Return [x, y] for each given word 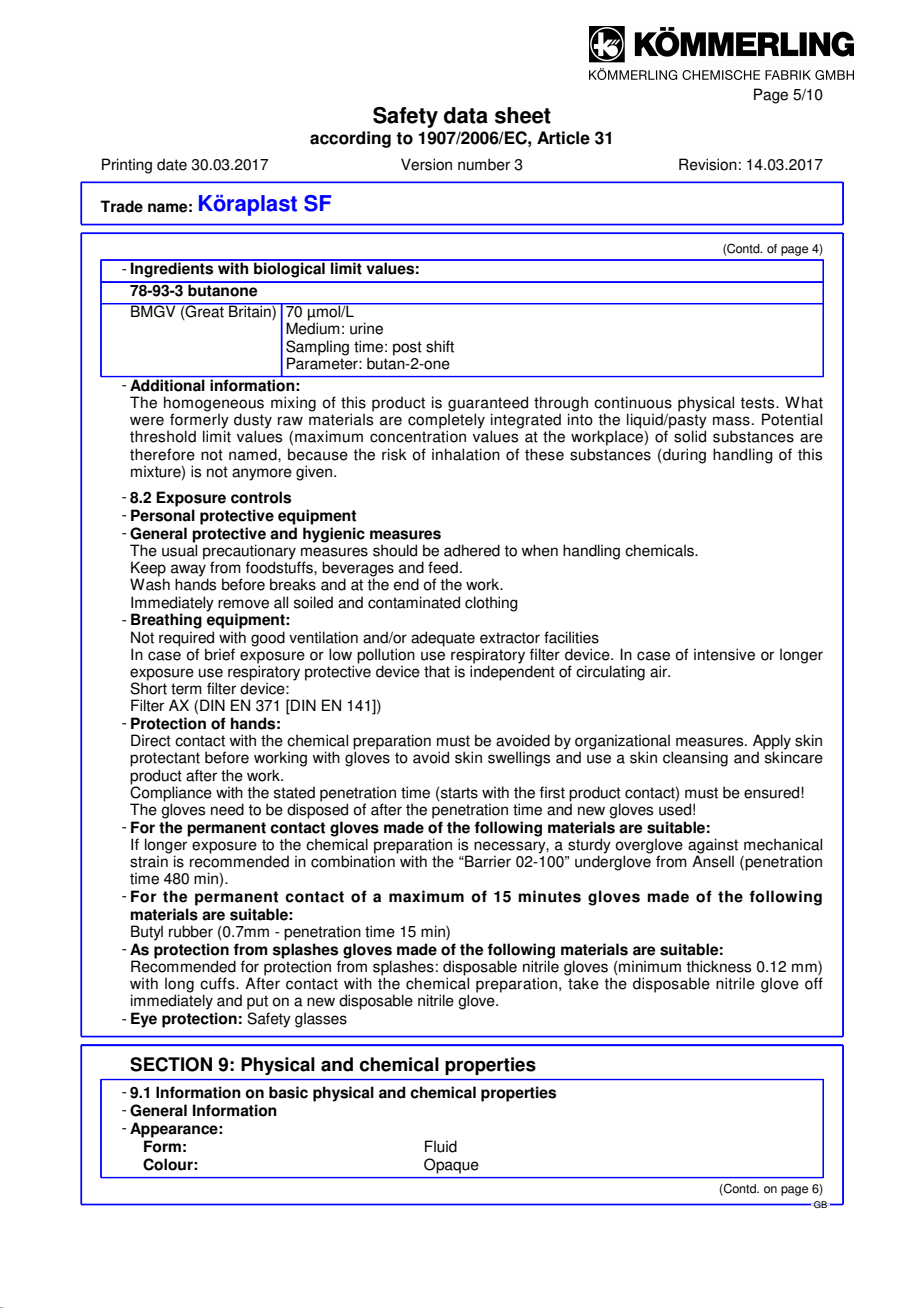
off [814, 983]
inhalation [466, 454]
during [683, 456]
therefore [162, 454]
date [172, 164]
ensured [773, 792]
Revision [708, 164]
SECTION [171, 1064]
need [227, 809]
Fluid [441, 1146]
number [484, 164]
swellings [519, 759]
